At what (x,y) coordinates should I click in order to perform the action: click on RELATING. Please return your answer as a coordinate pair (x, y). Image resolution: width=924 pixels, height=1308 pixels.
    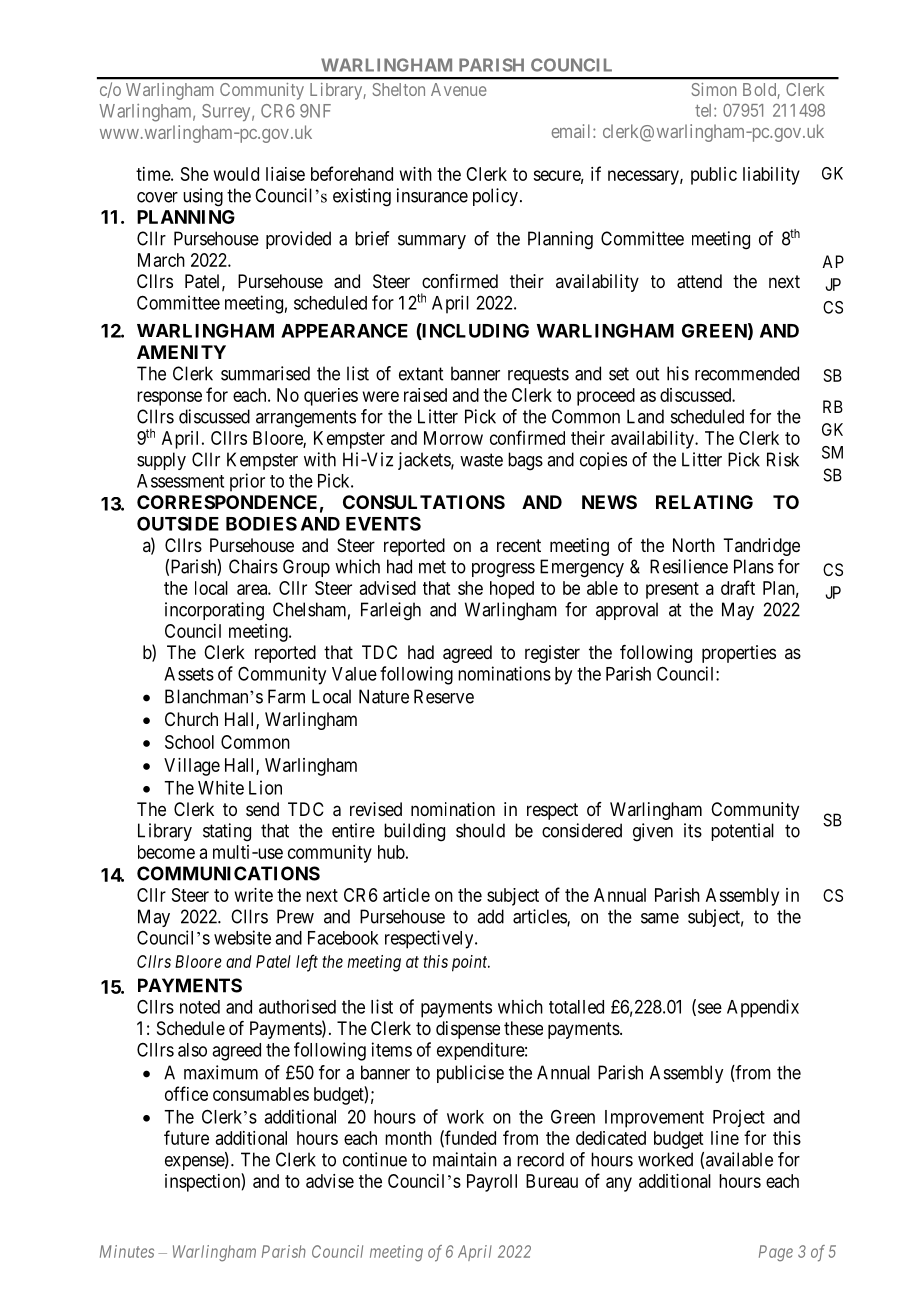
    Looking at the image, I should click on (704, 502).
